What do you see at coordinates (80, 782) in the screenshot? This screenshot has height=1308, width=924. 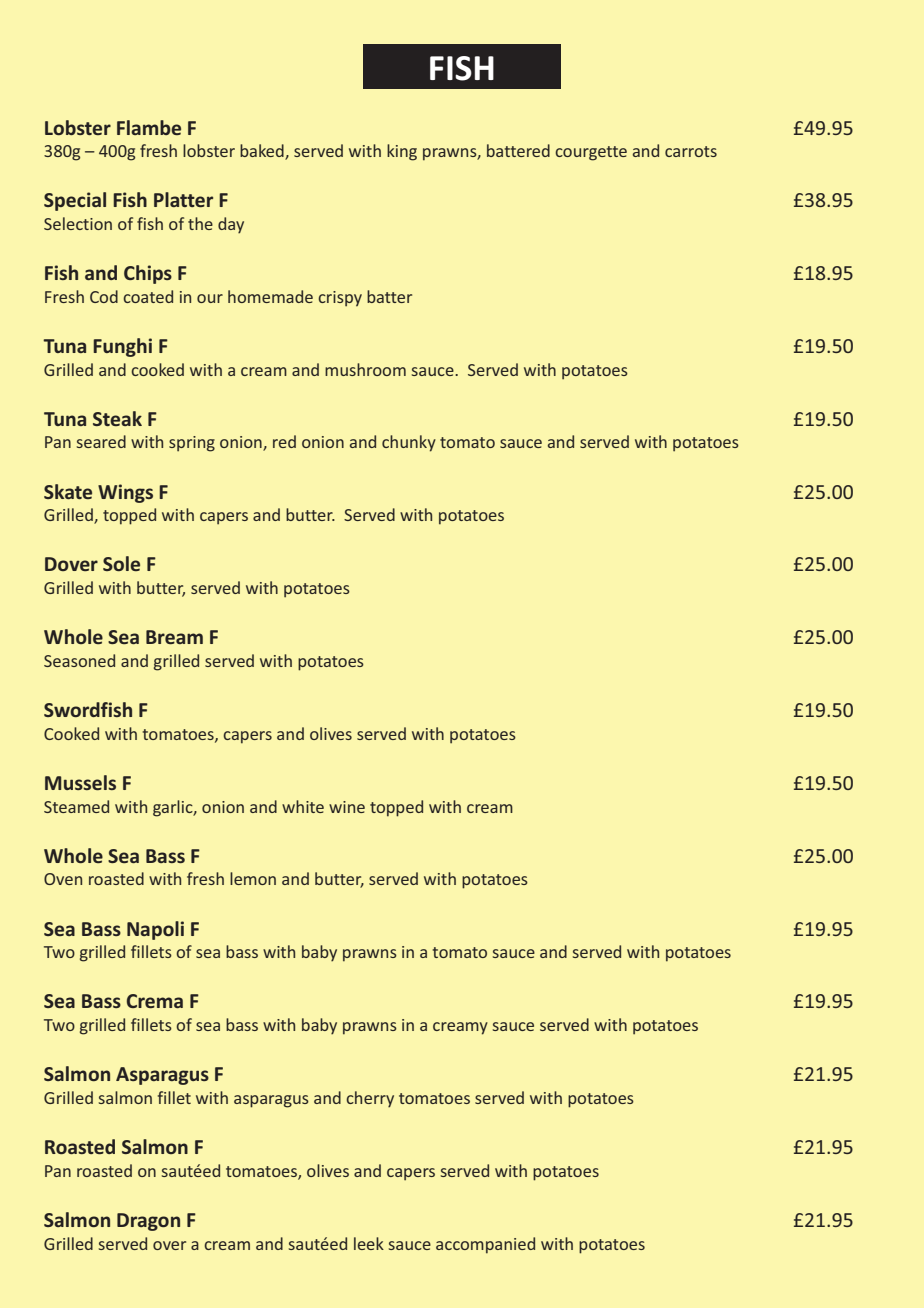 I see `Mussels` at bounding box center [80, 782].
